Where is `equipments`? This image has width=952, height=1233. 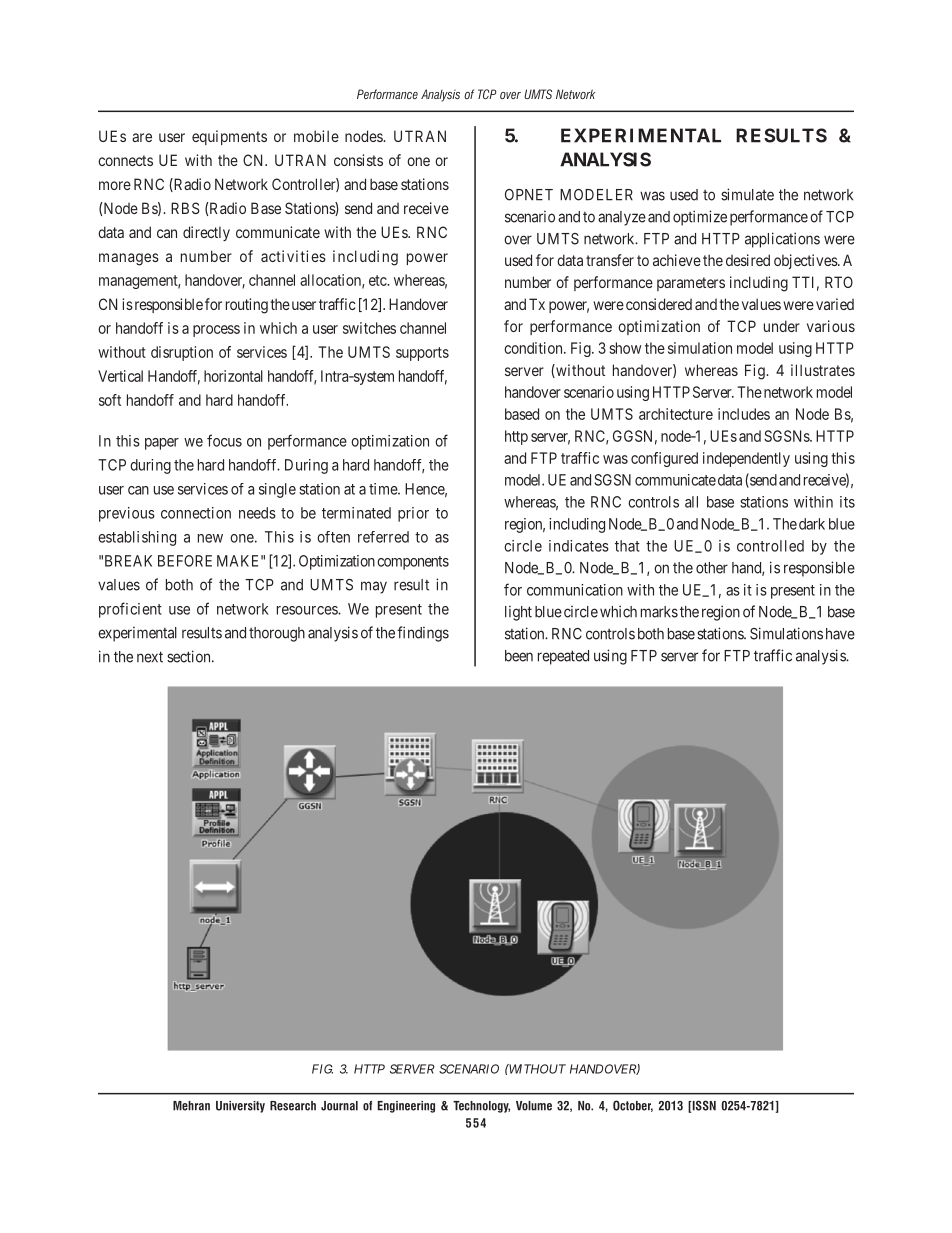 equipments is located at coordinates (229, 137).
